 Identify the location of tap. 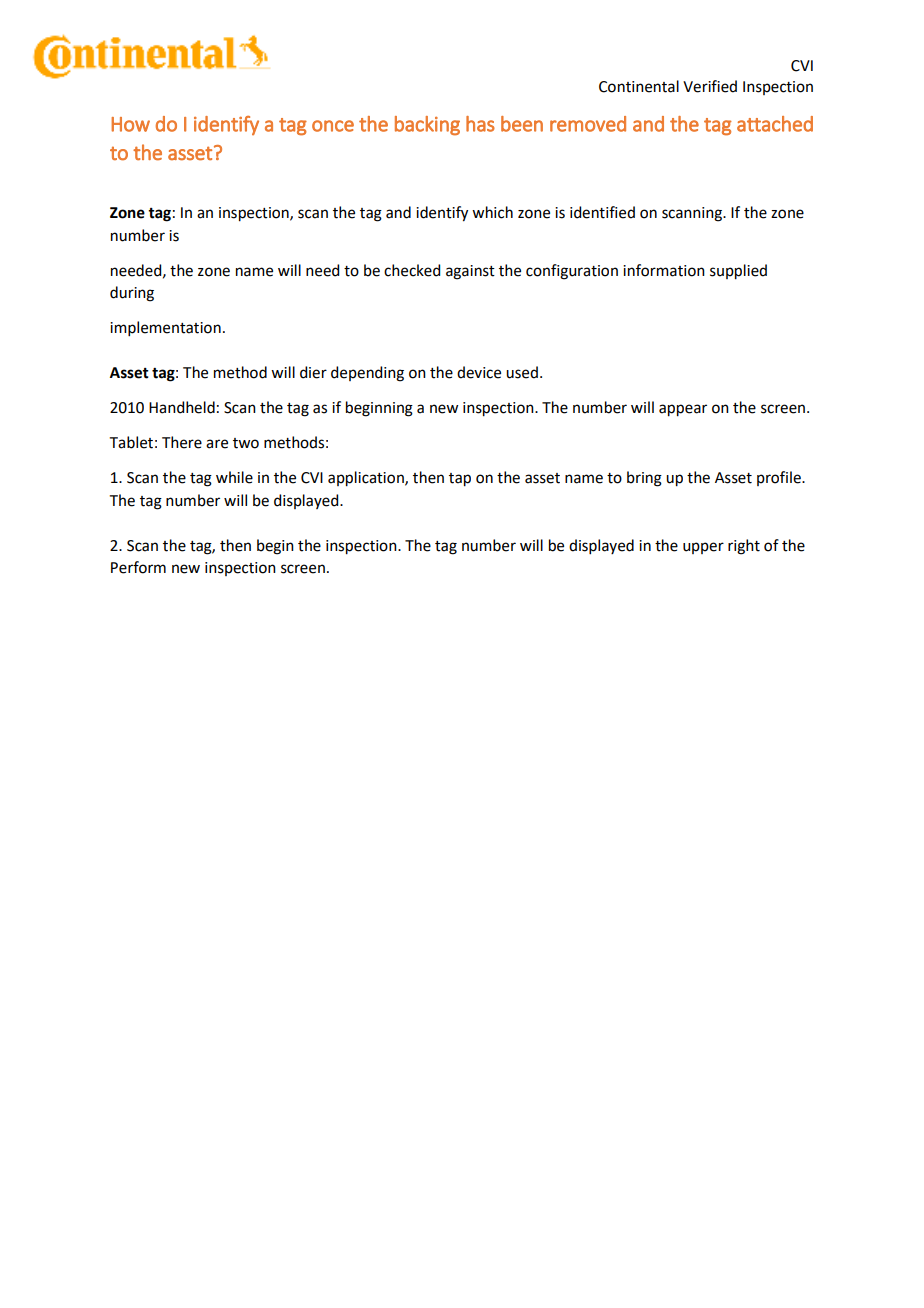
(460, 480).
